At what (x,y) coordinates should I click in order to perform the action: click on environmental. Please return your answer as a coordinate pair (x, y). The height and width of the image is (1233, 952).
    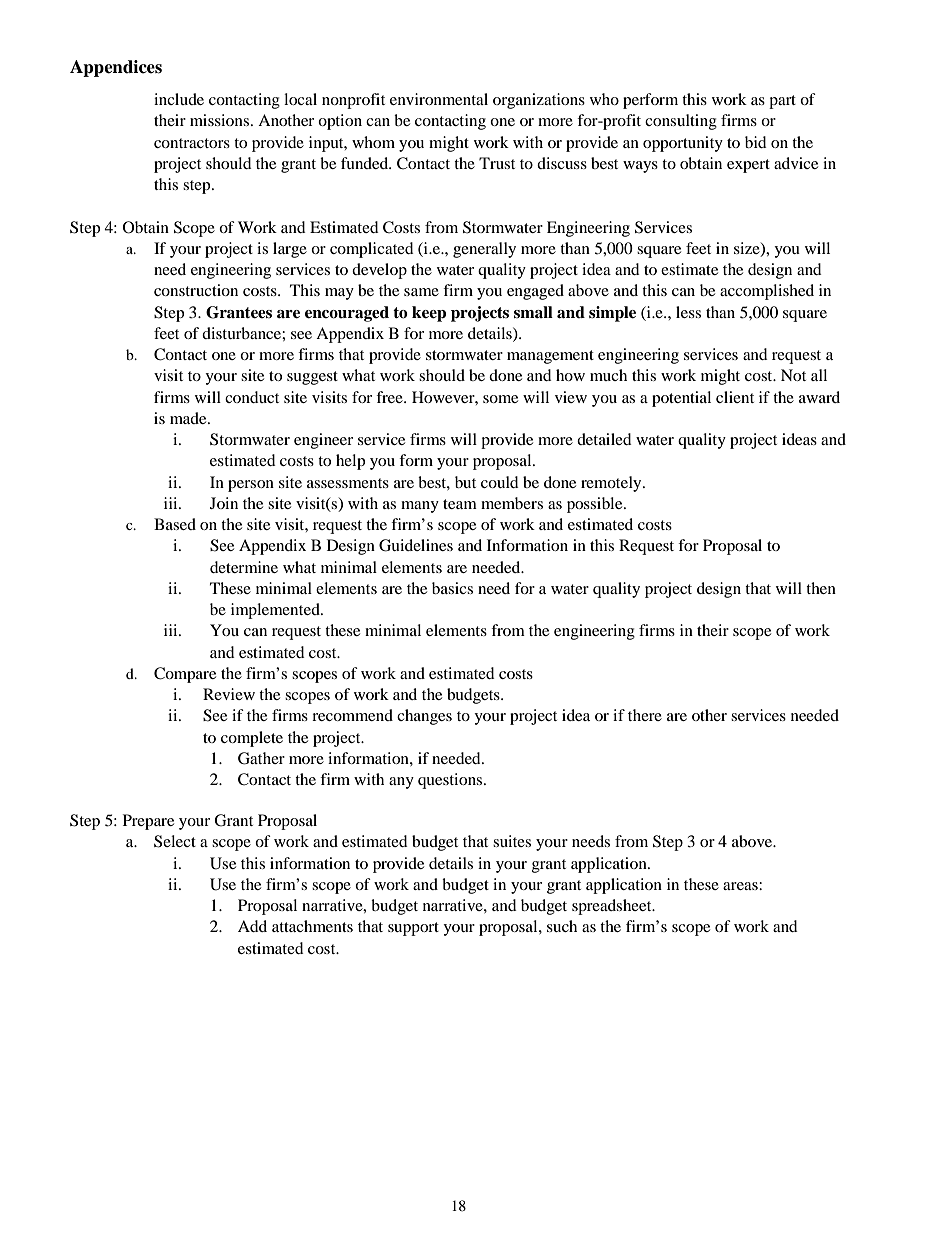
    Looking at the image, I should click on (439, 99).
